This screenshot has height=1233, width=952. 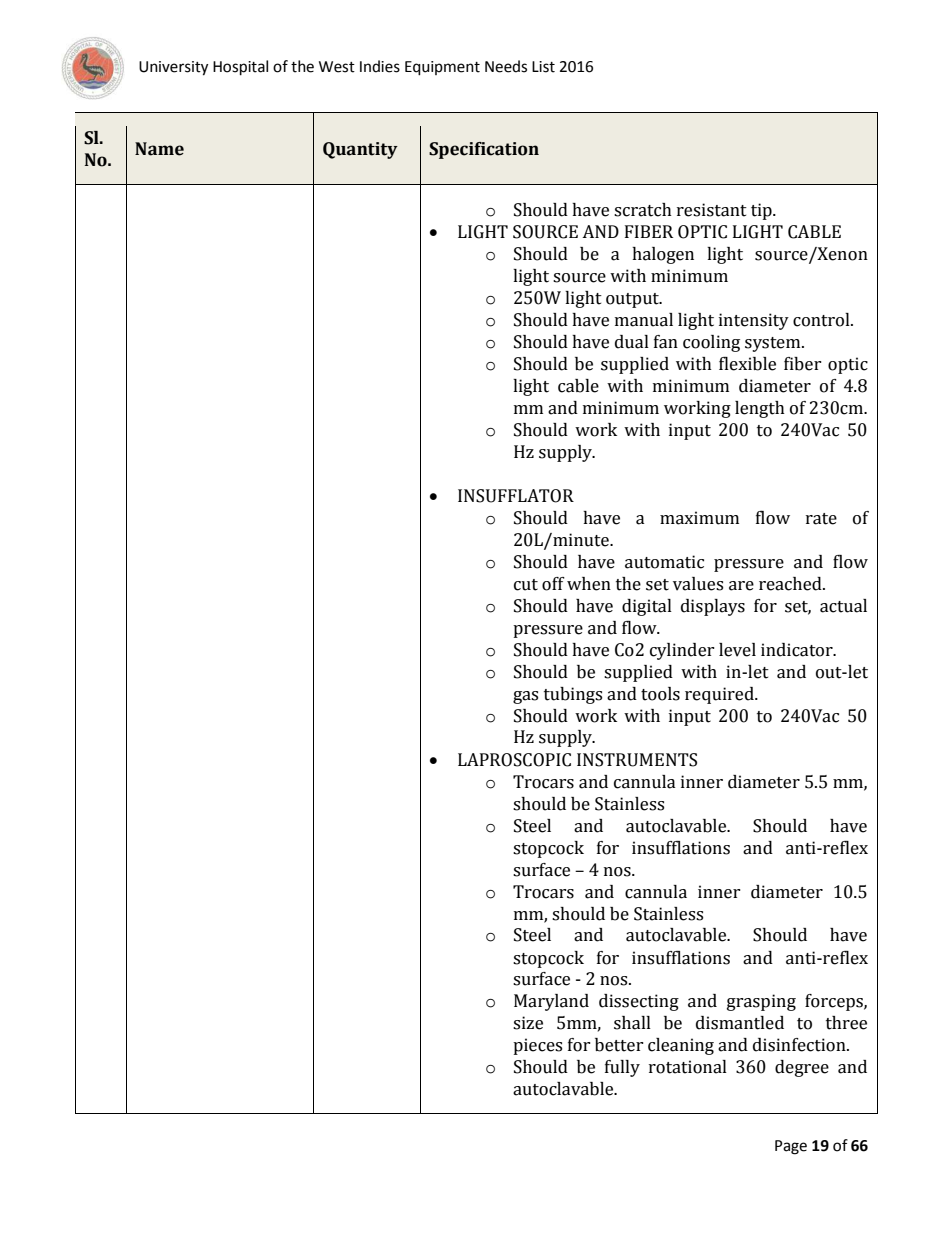 What do you see at coordinates (528, 1023) in the screenshot?
I see `size` at bounding box center [528, 1023].
